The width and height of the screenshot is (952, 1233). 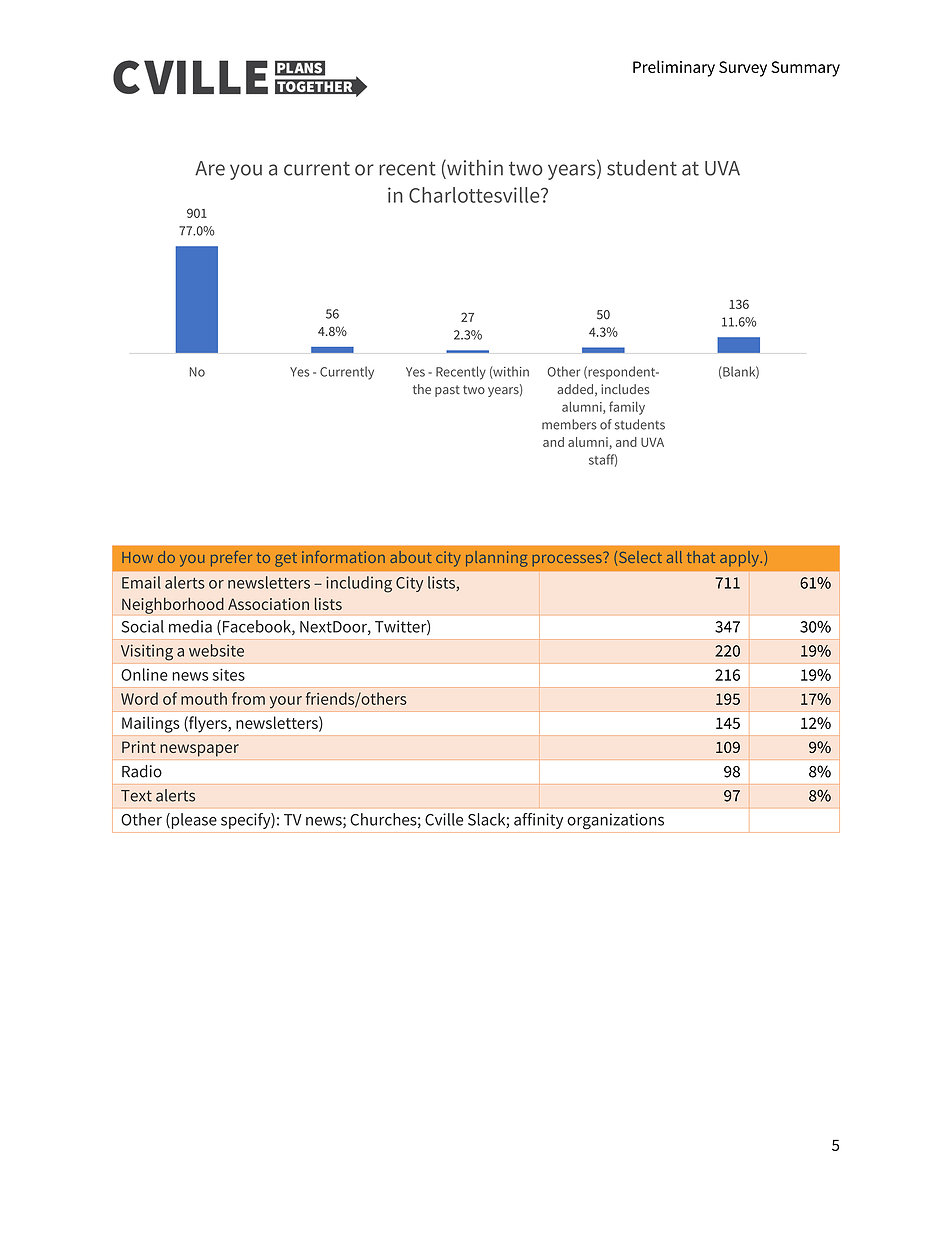 I want to click on please, so click(x=193, y=821).
